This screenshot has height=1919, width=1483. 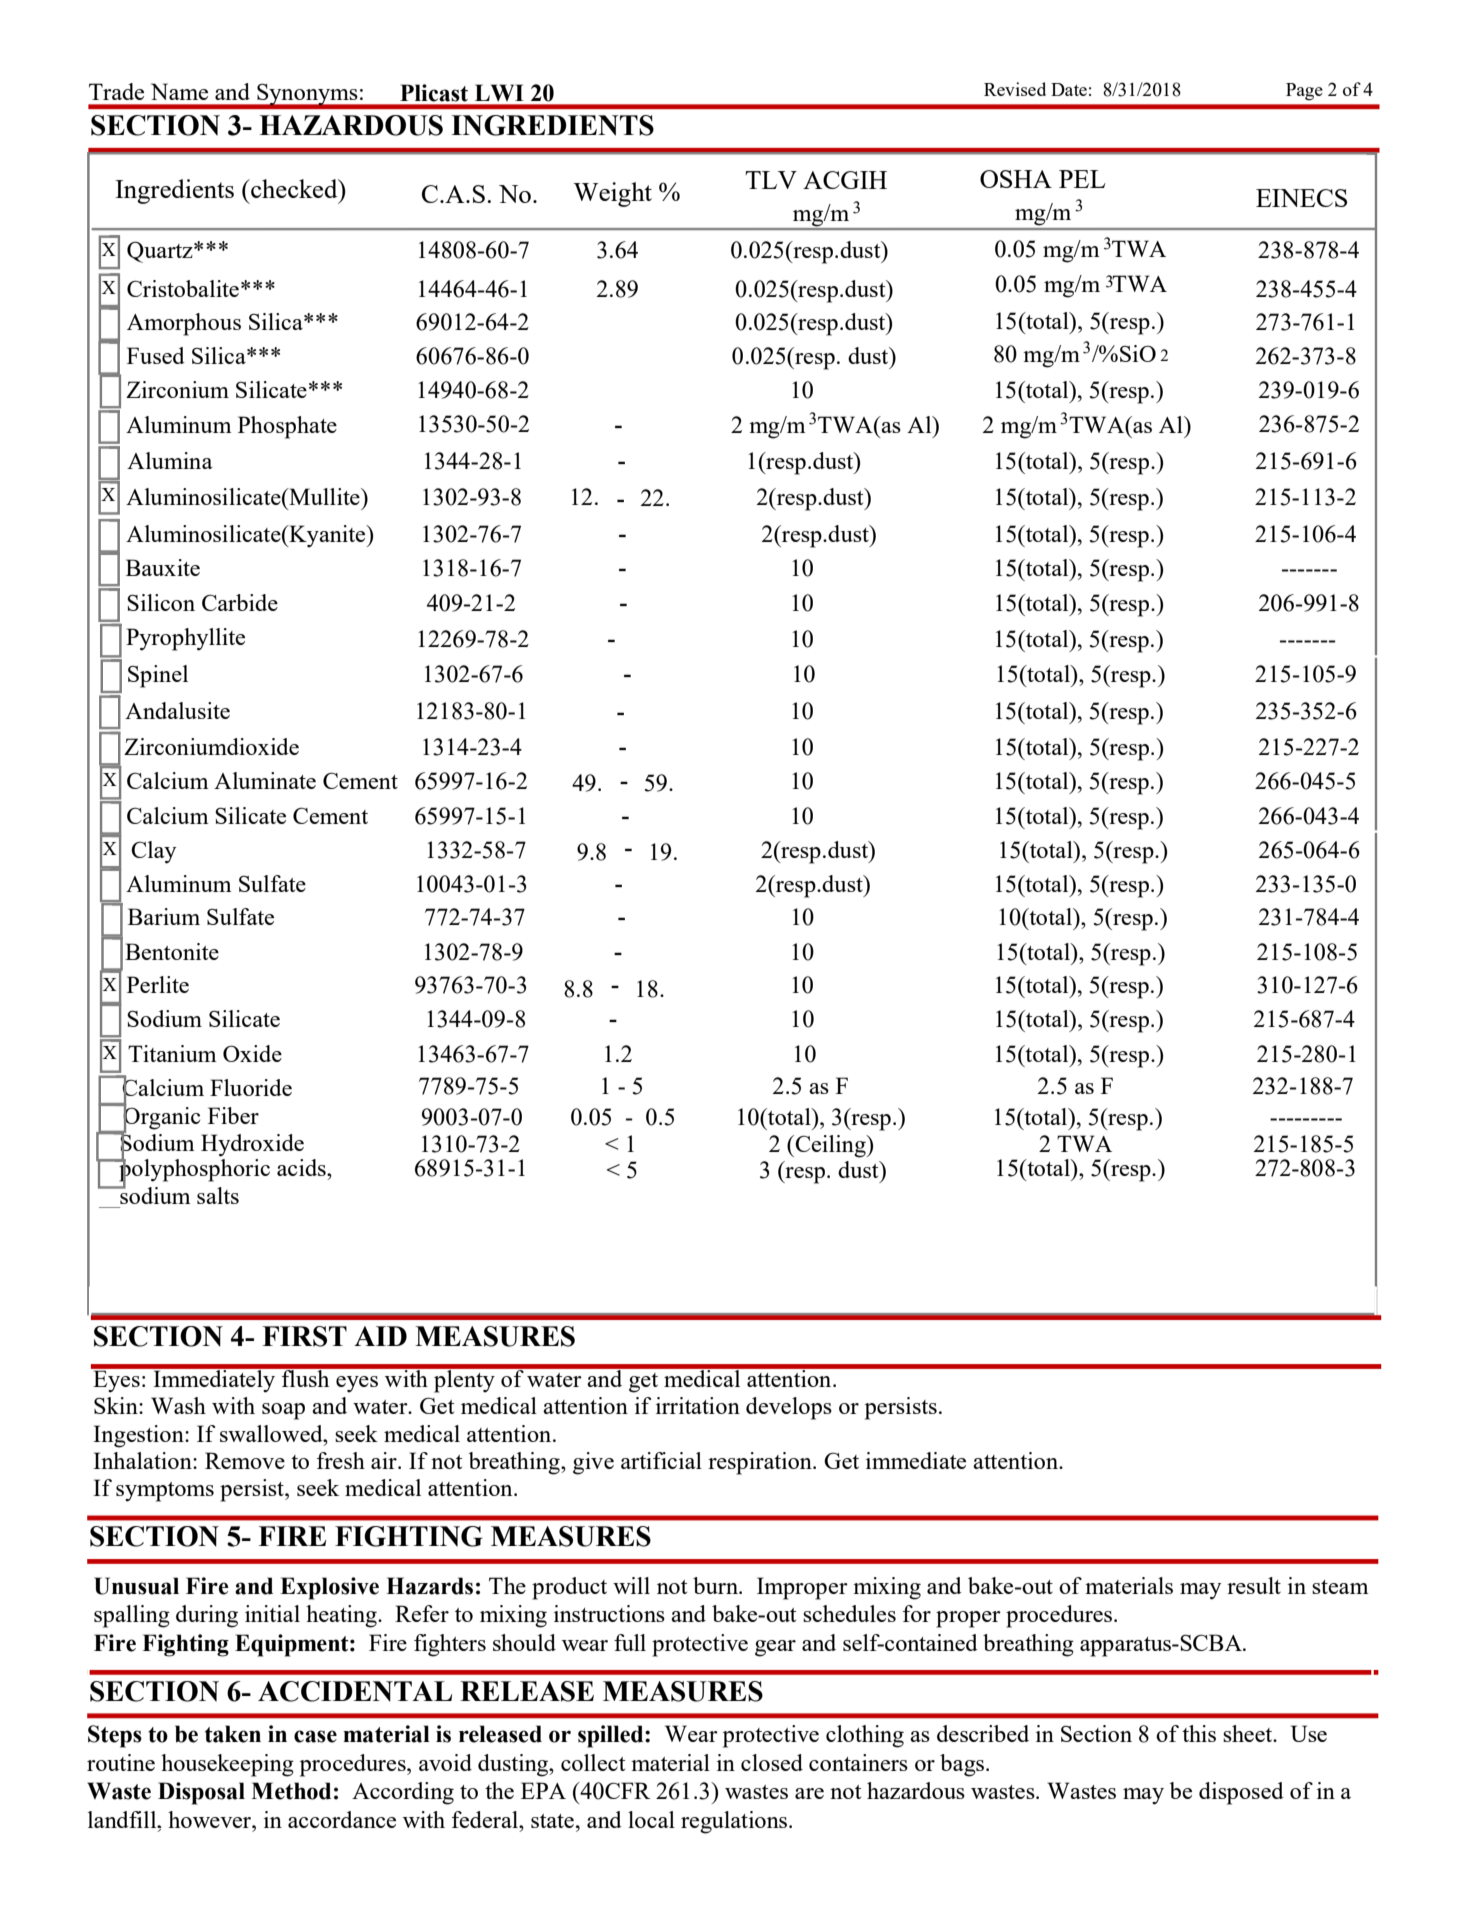 I want to click on TLV, so click(x=771, y=180).
